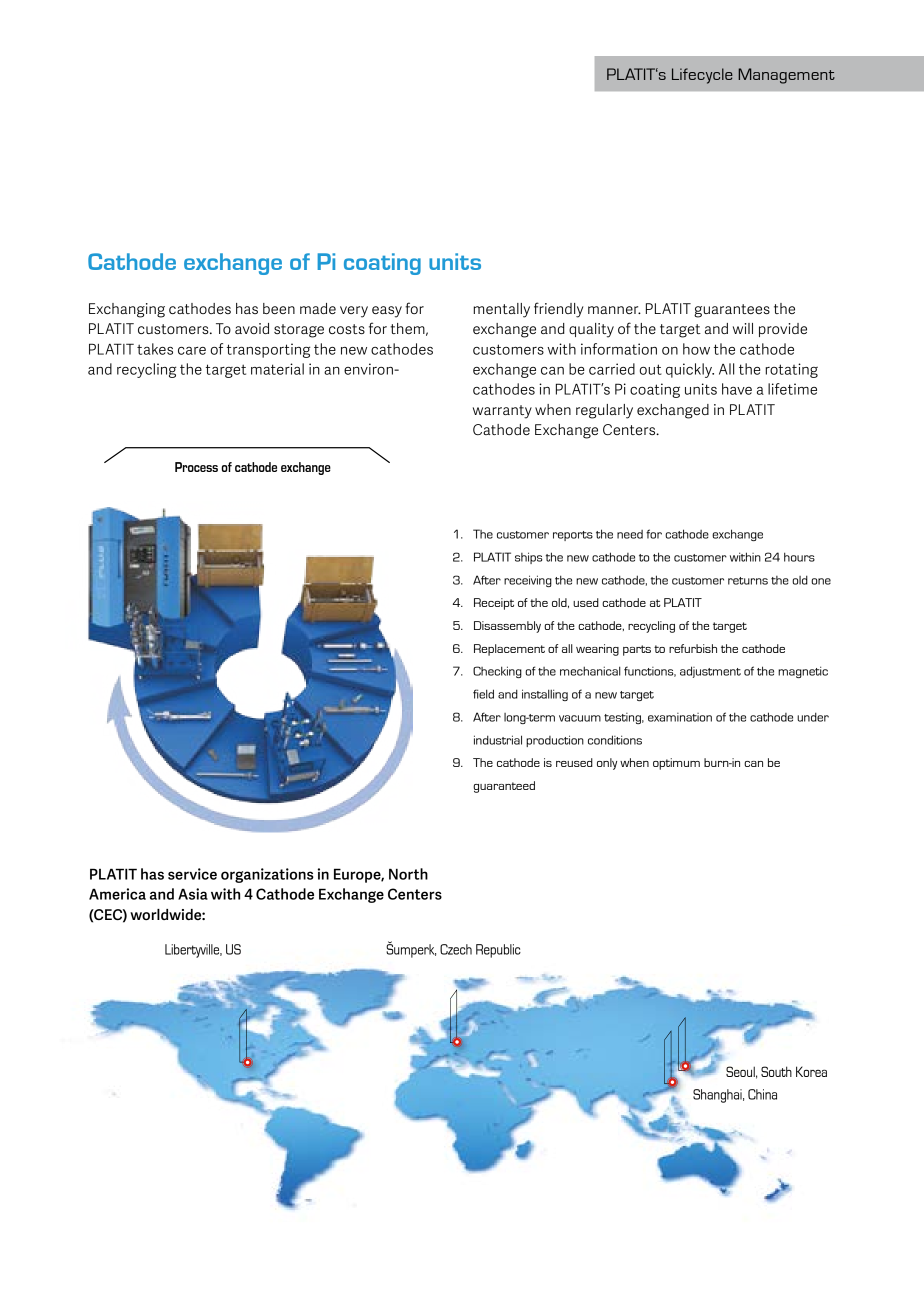 The image size is (924, 1308). Describe the element at coordinates (408, 874) in the screenshot. I see `North` at that location.
